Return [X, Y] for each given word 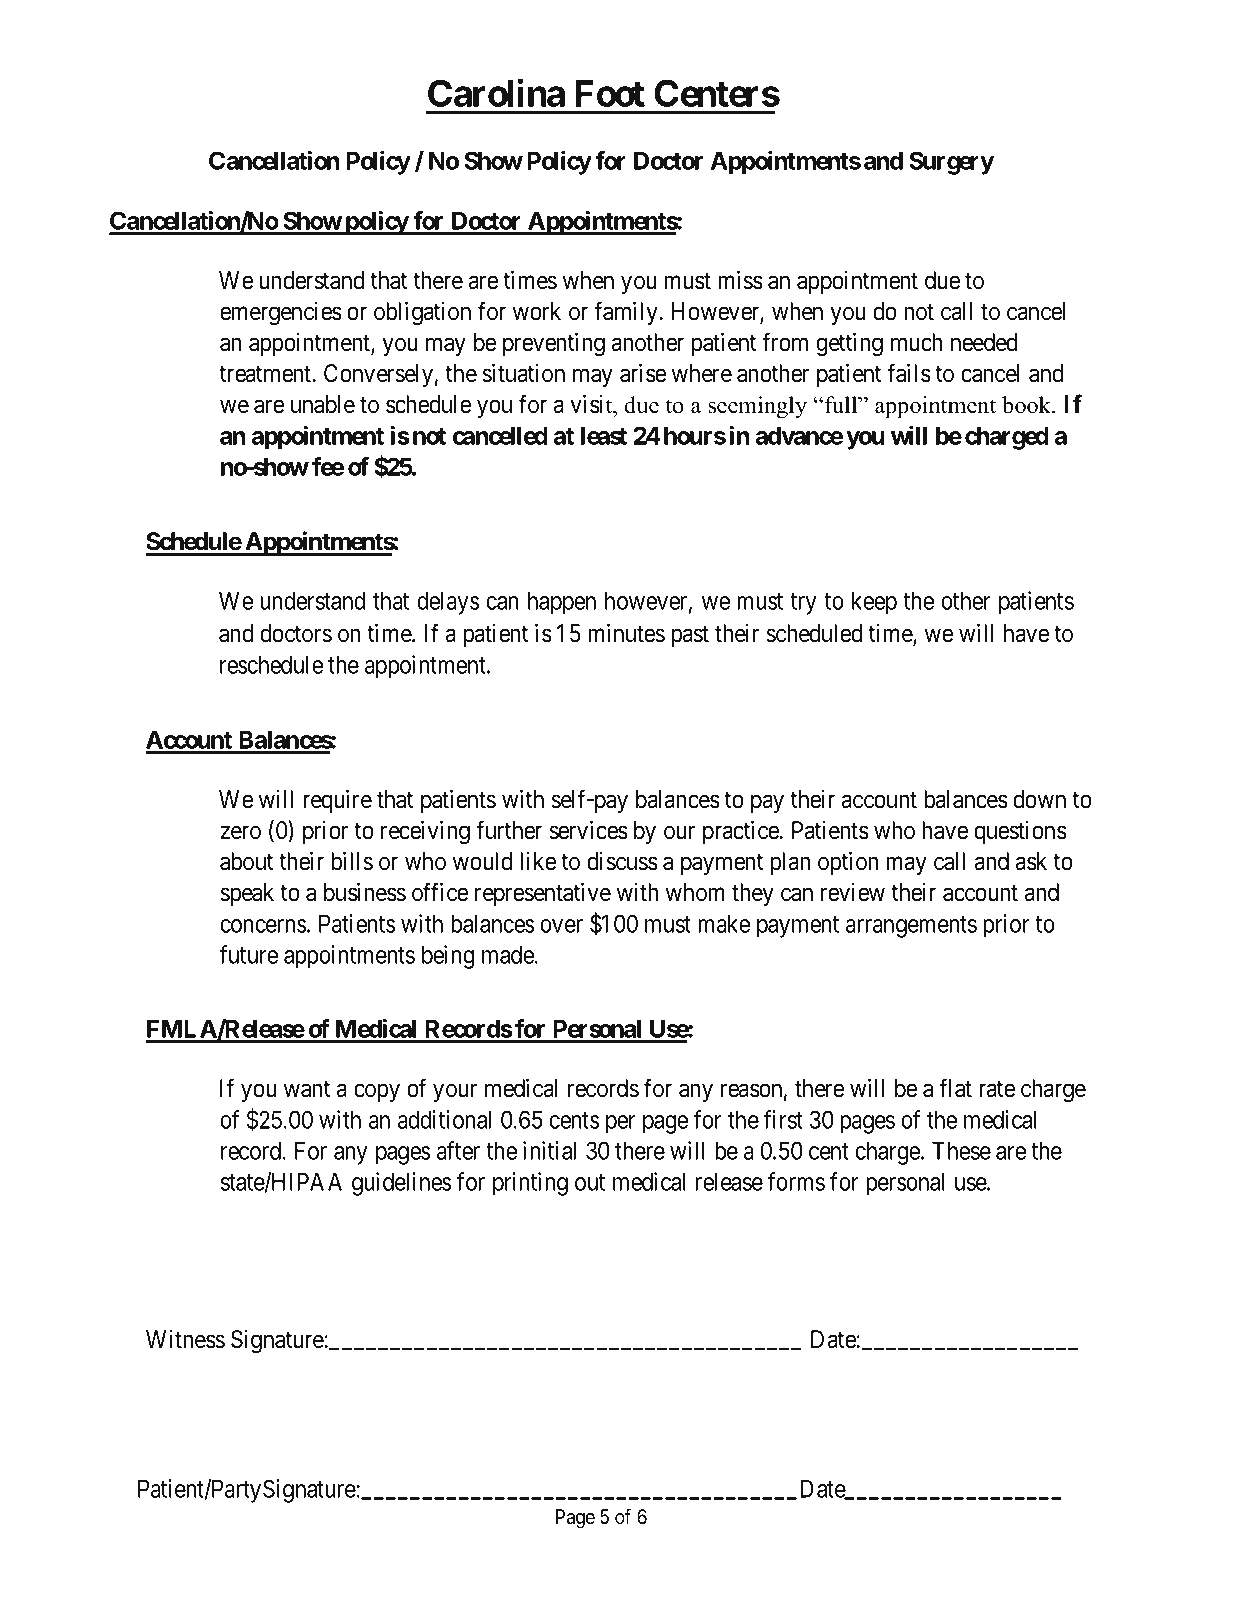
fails [909, 373]
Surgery [951, 163]
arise [643, 373]
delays [448, 603]
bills [352, 861]
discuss [622, 861]
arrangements [911, 927]
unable [323, 404]
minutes [626, 633]
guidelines [402, 1184]
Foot [610, 93]
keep [874, 603]
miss [740, 280]
